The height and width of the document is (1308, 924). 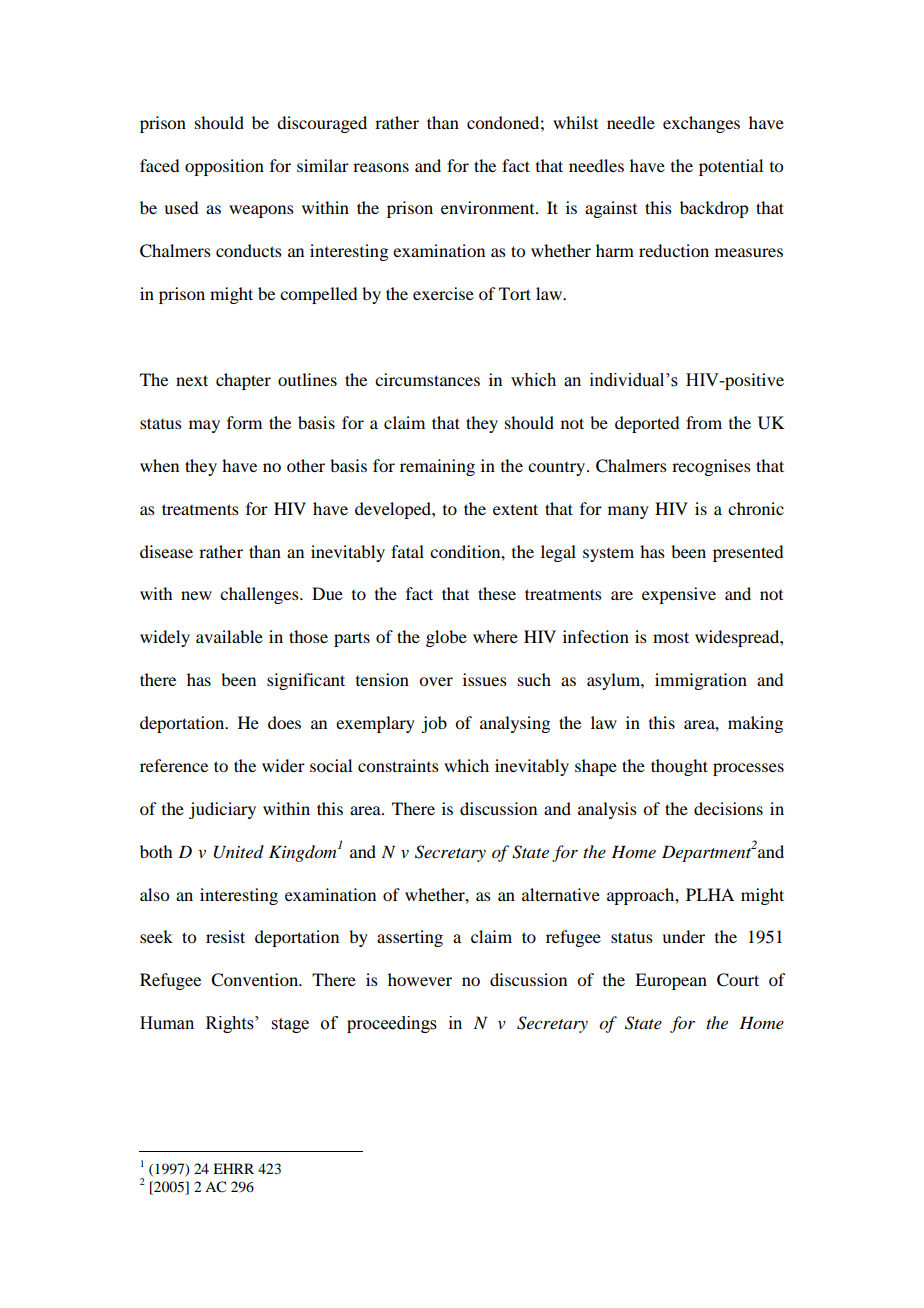 I want to click on job, so click(x=434, y=724).
